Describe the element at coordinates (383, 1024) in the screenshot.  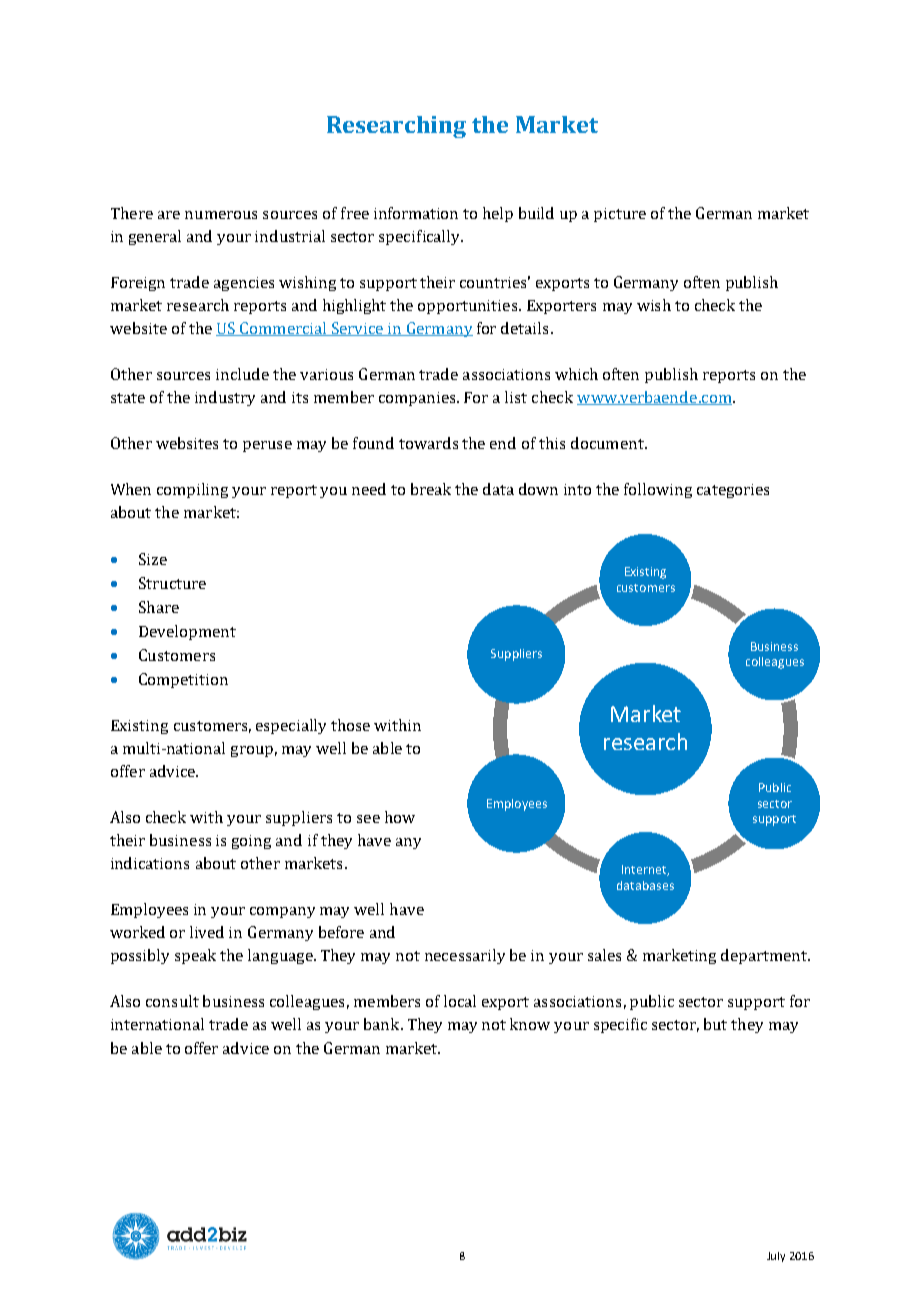
I see `bank` at that location.
